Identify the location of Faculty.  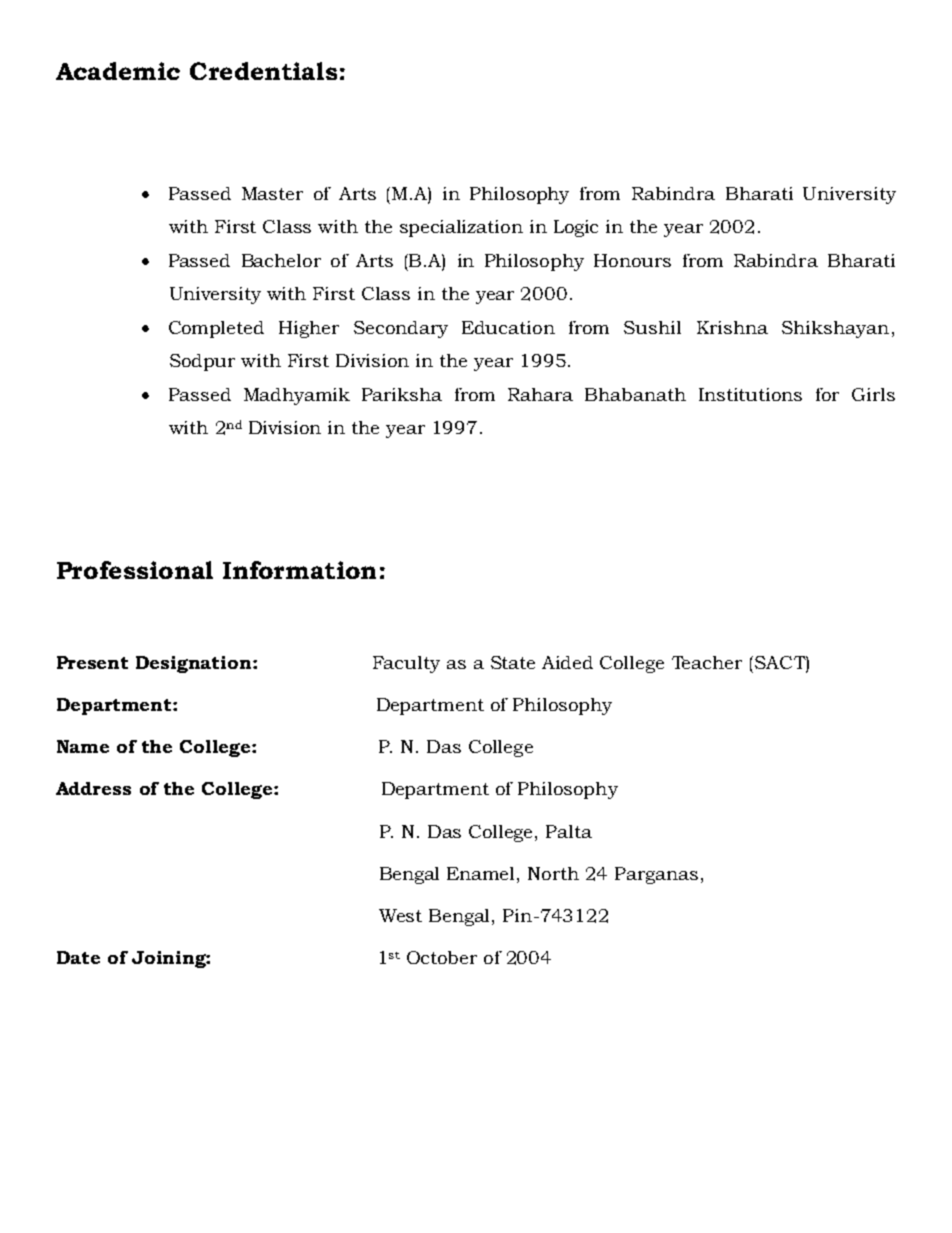
(406, 664).
